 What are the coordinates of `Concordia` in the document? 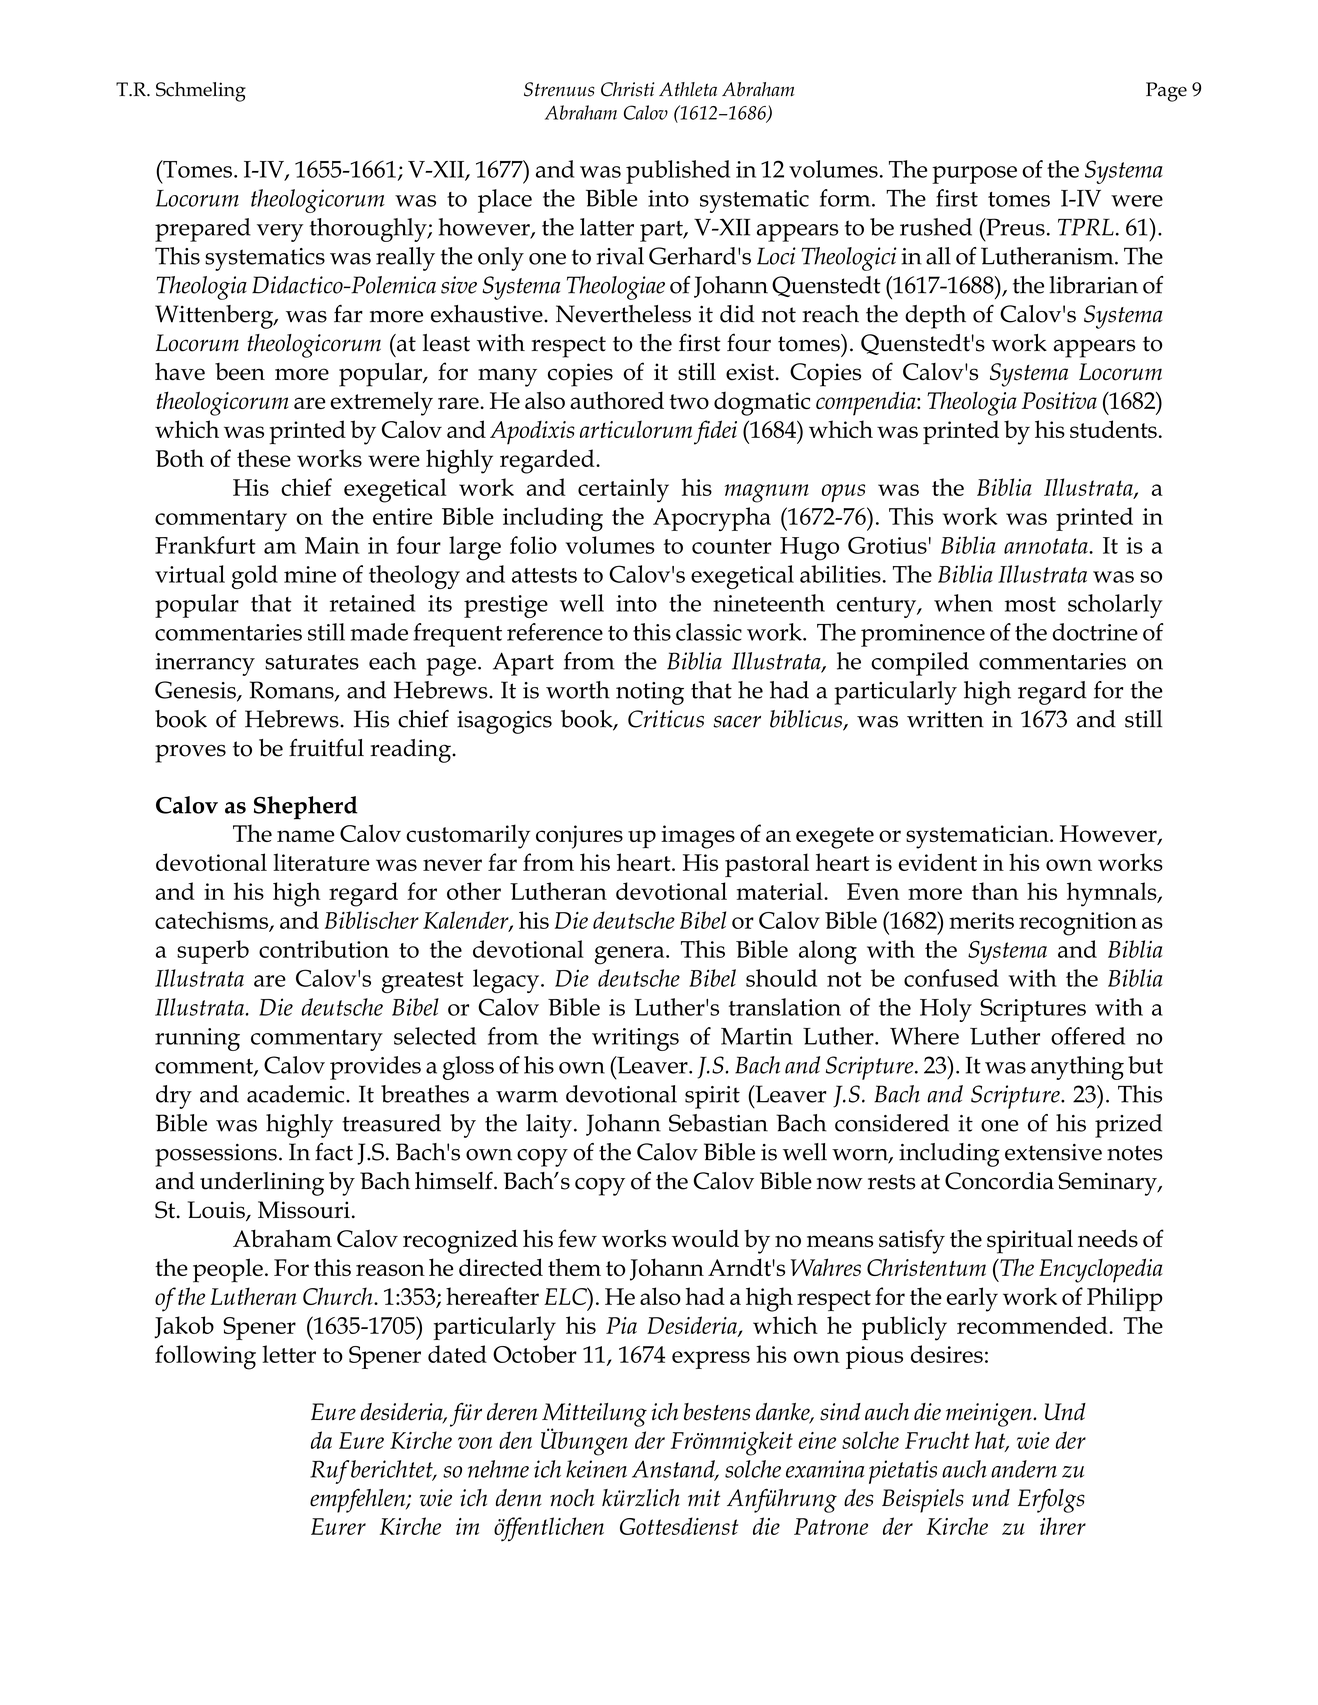 It's located at (999, 1181).
